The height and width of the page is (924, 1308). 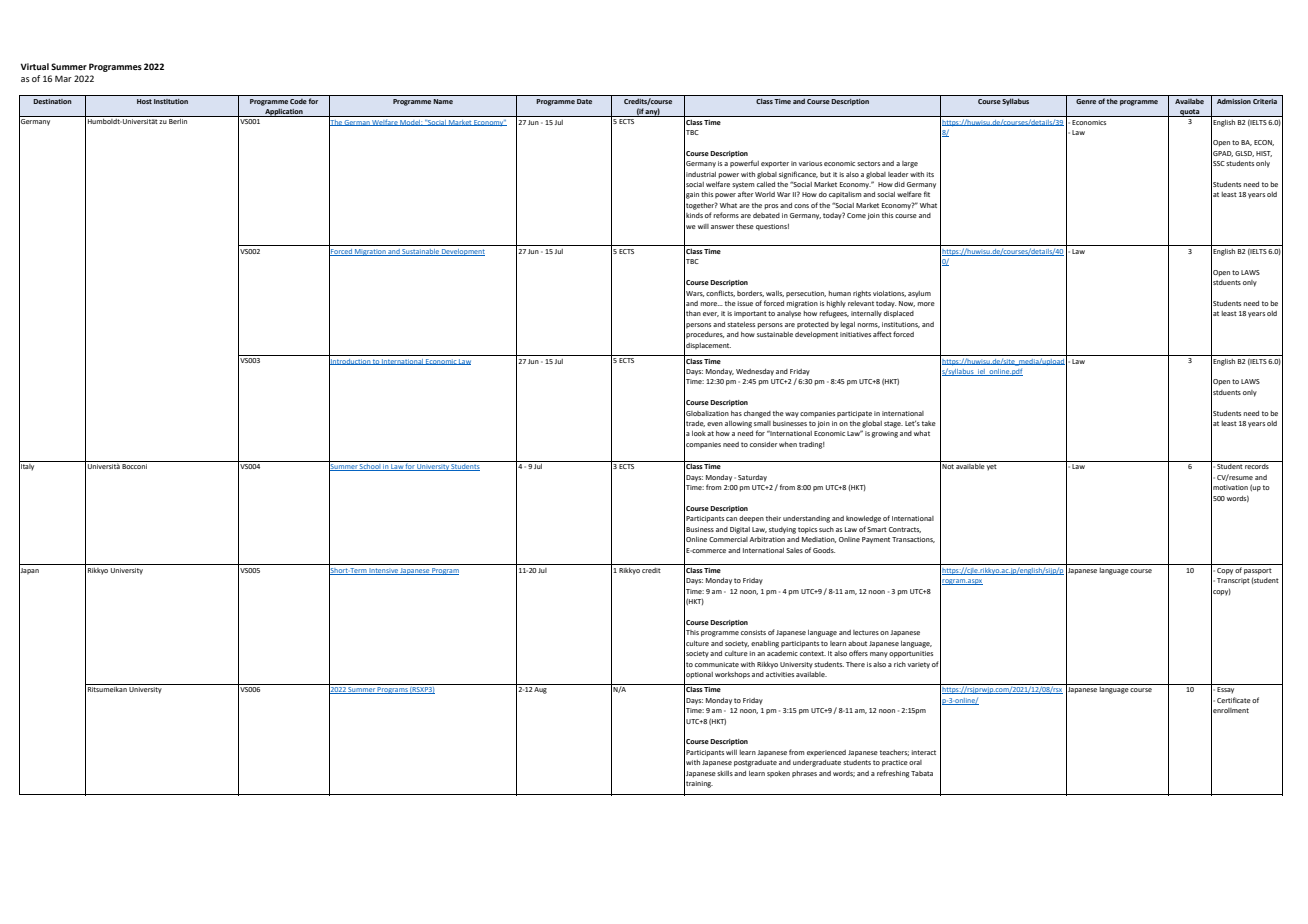 What do you see at coordinates (722, 227) in the page?
I see `answer` at bounding box center [722, 227].
